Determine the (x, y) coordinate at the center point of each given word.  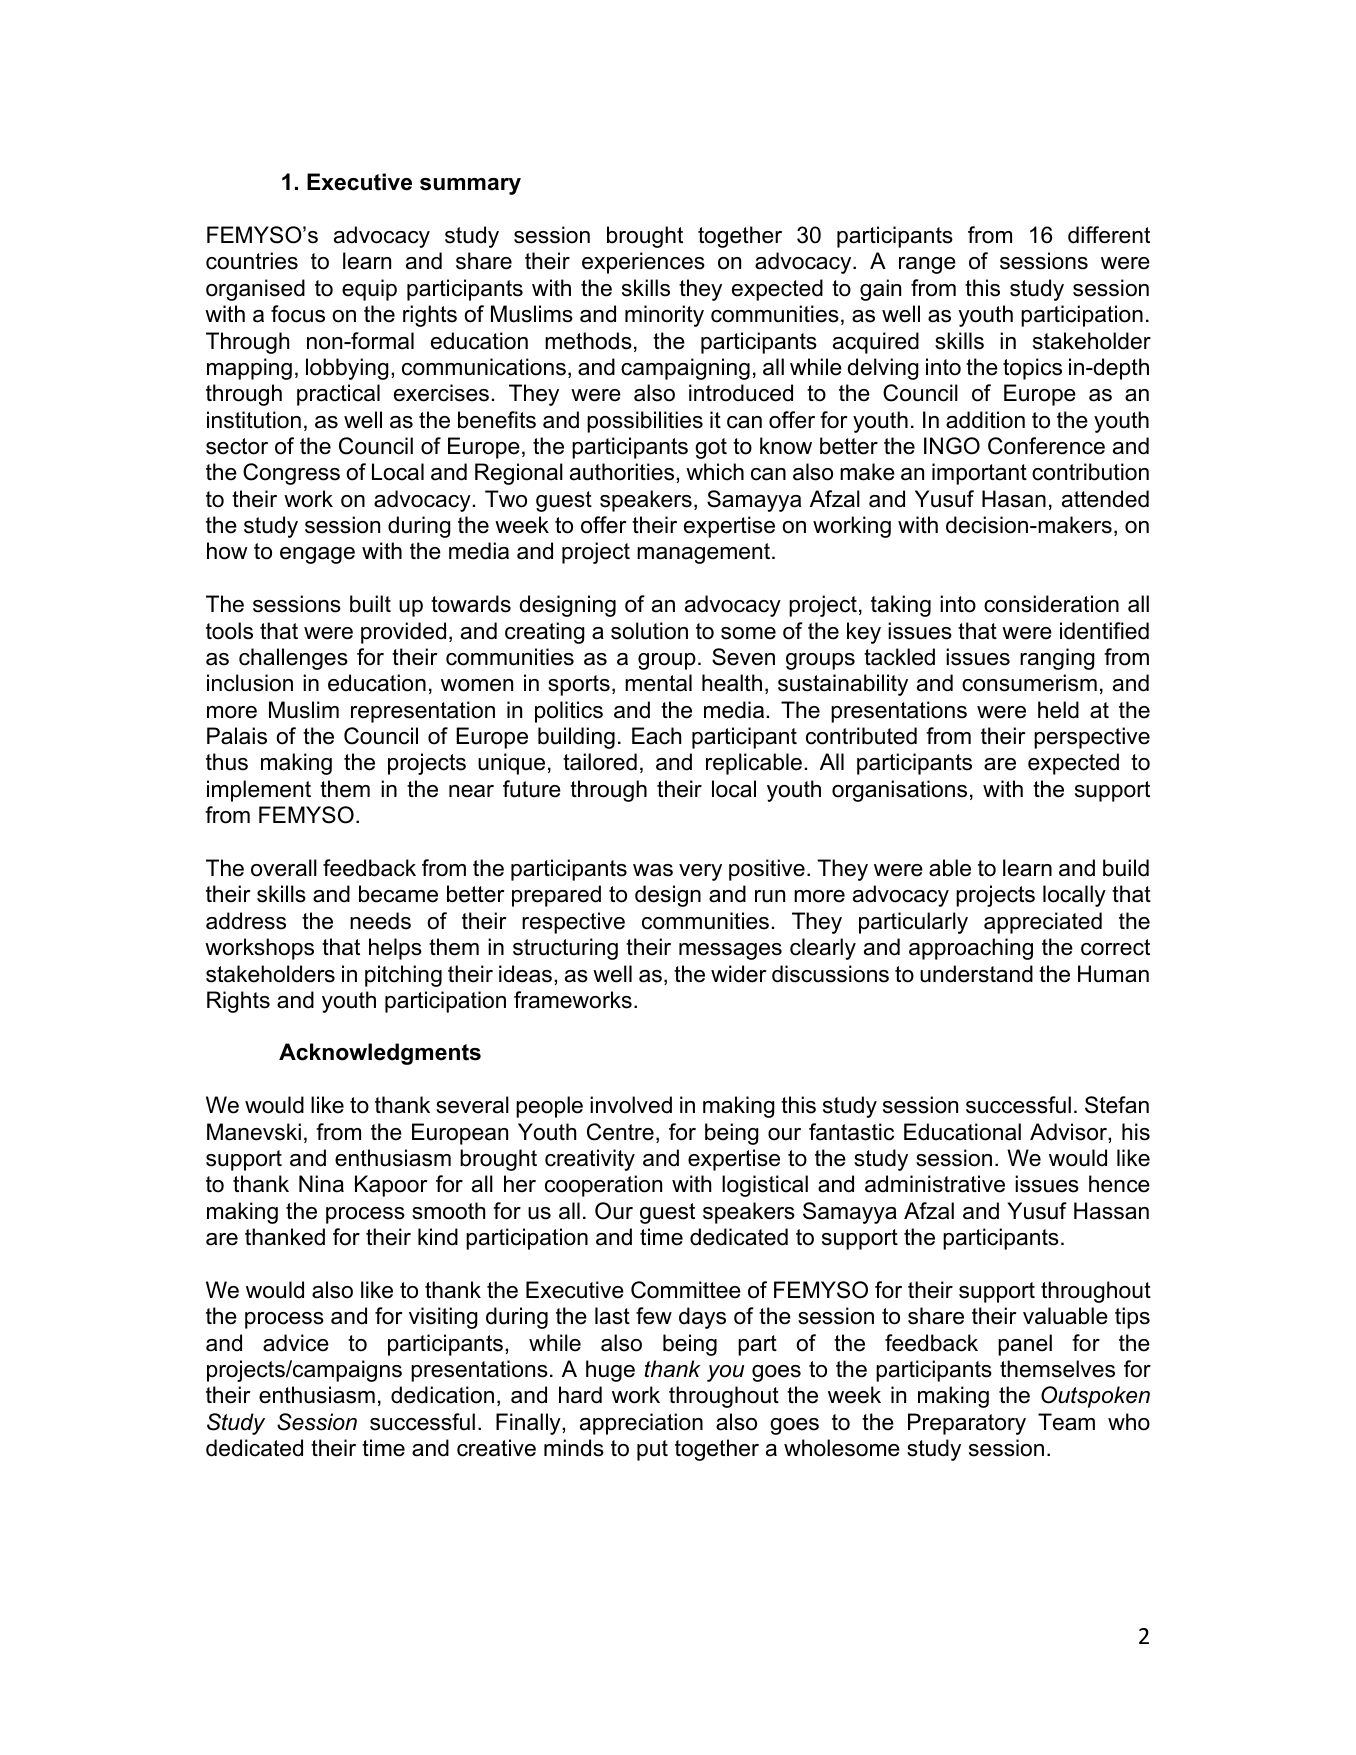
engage (317, 555)
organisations (899, 791)
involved (631, 1105)
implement (259, 791)
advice (296, 1343)
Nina (321, 1184)
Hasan (1014, 499)
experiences (643, 263)
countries (252, 261)
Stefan (1117, 1105)
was (653, 870)
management (705, 553)
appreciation (641, 1424)
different (1109, 235)
